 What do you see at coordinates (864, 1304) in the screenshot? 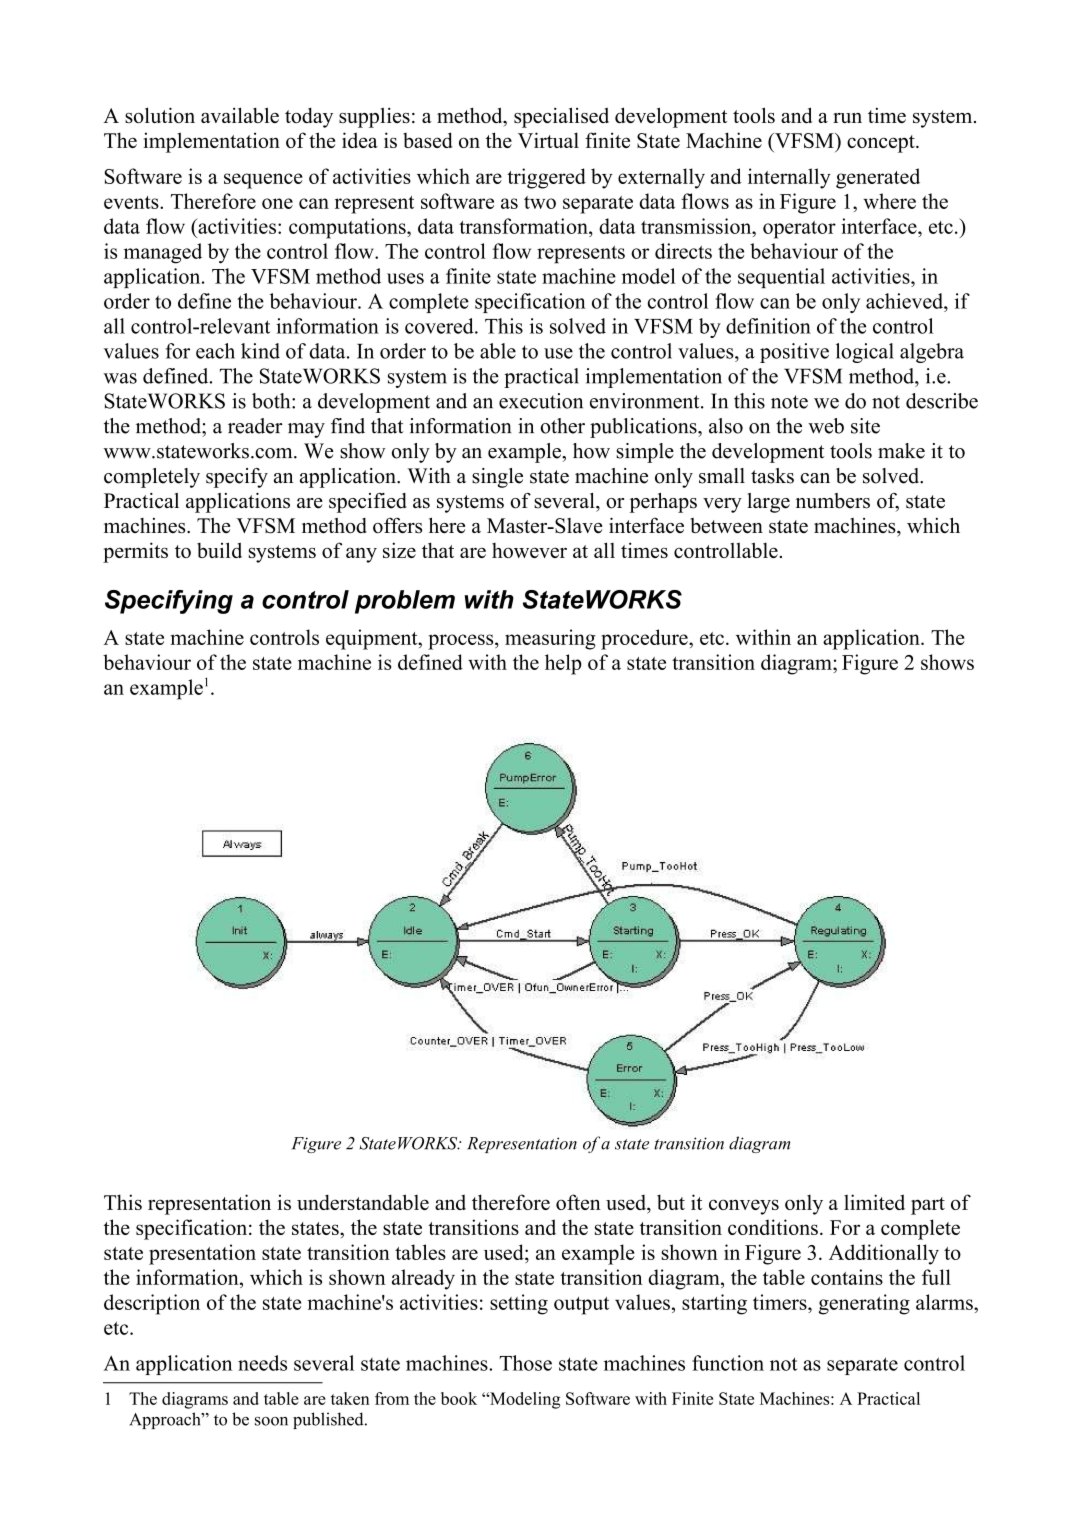
I see `generating` at bounding box center [864, 1304].
